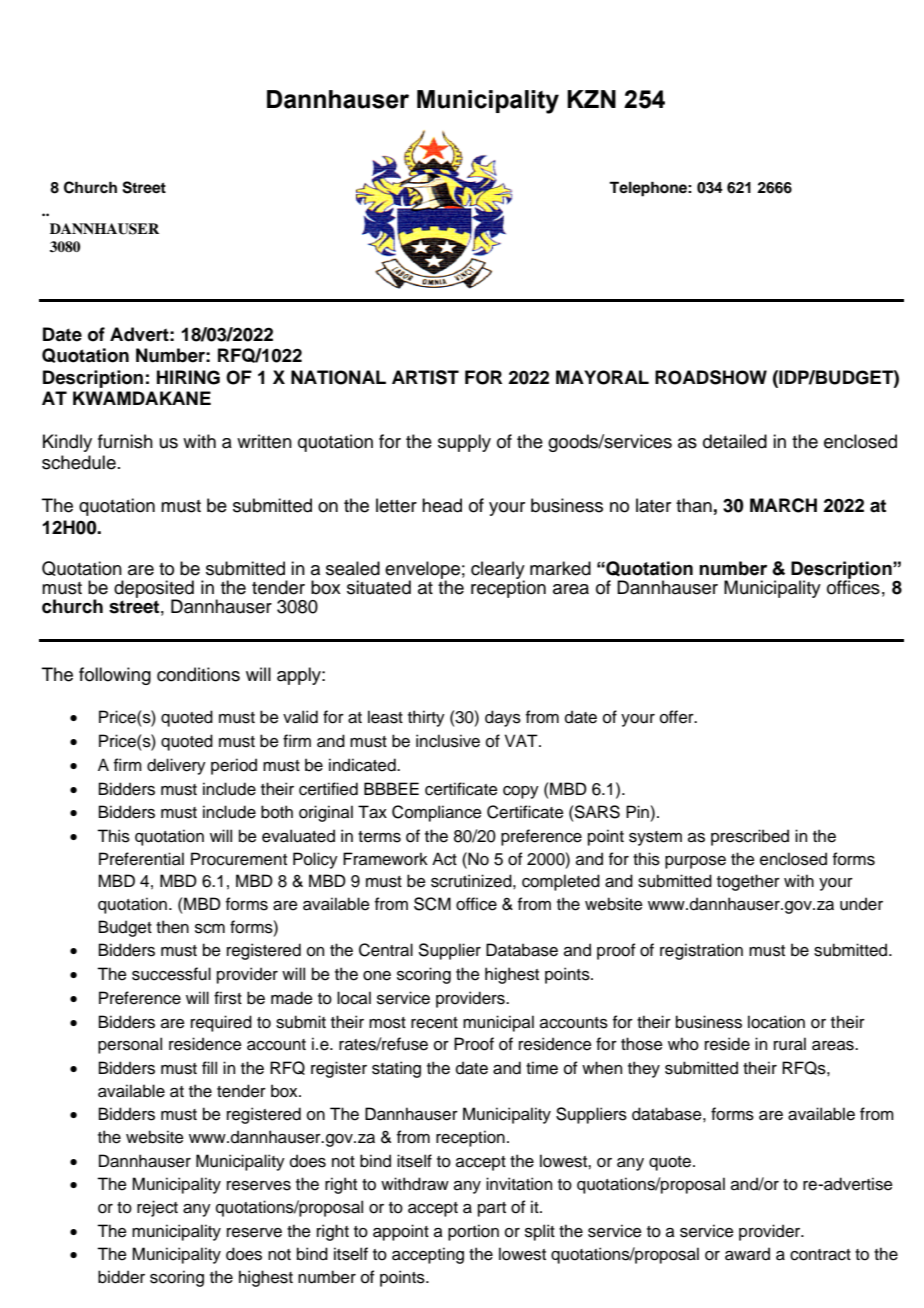  What do you see at coordinates (711, 377) in the document?
I see `ROADSHOW` at bounding box center [711, 377].
